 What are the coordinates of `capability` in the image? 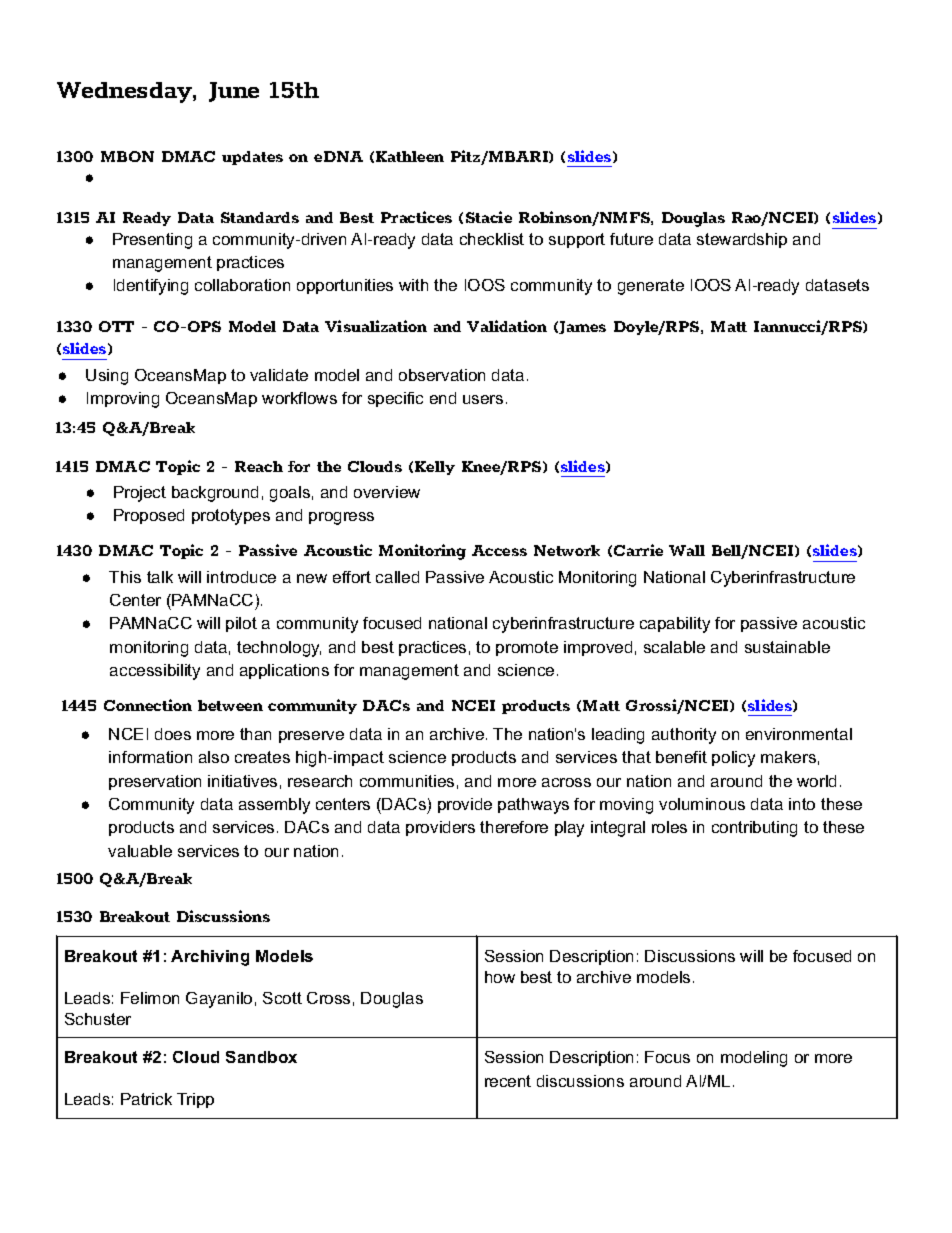 It's located at (675, 625).
